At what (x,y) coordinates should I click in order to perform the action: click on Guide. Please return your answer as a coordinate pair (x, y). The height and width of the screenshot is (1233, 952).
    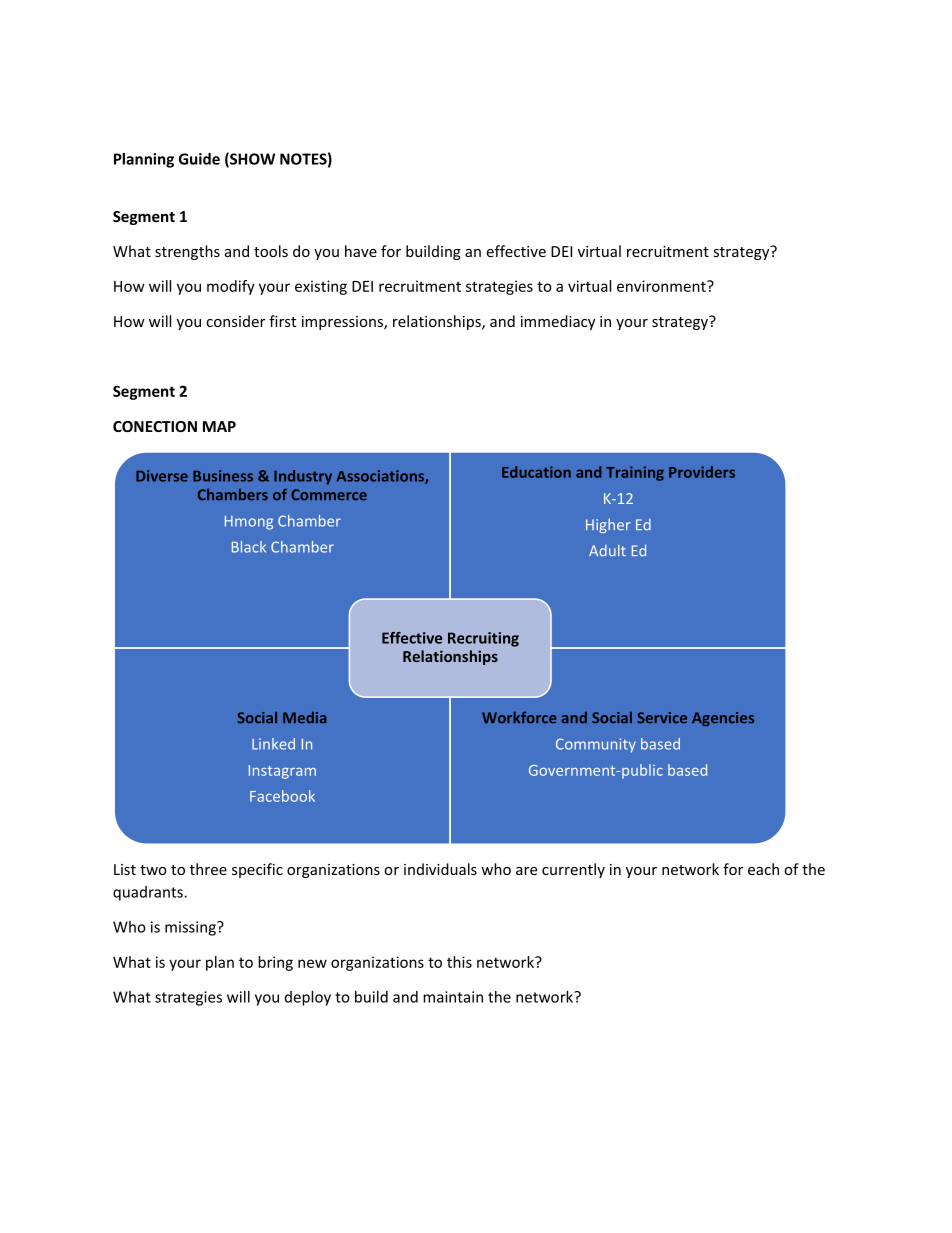
    Looking at the image, I should click on (199, 159).
